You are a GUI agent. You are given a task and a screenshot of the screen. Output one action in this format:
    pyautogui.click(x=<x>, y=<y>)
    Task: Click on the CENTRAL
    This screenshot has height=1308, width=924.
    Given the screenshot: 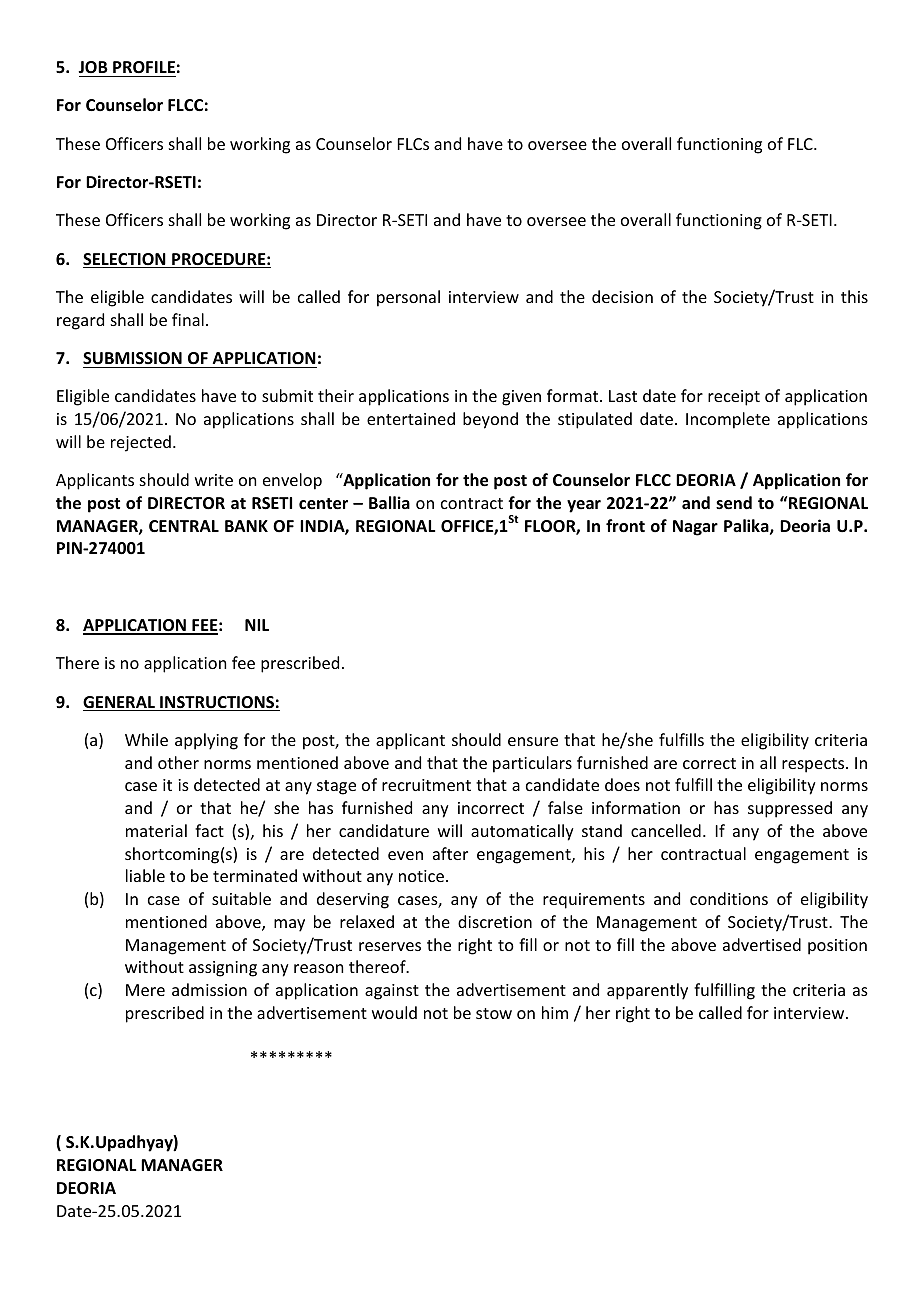 What is the action you would take?
    pyautogui.click(x=184, y=526)
